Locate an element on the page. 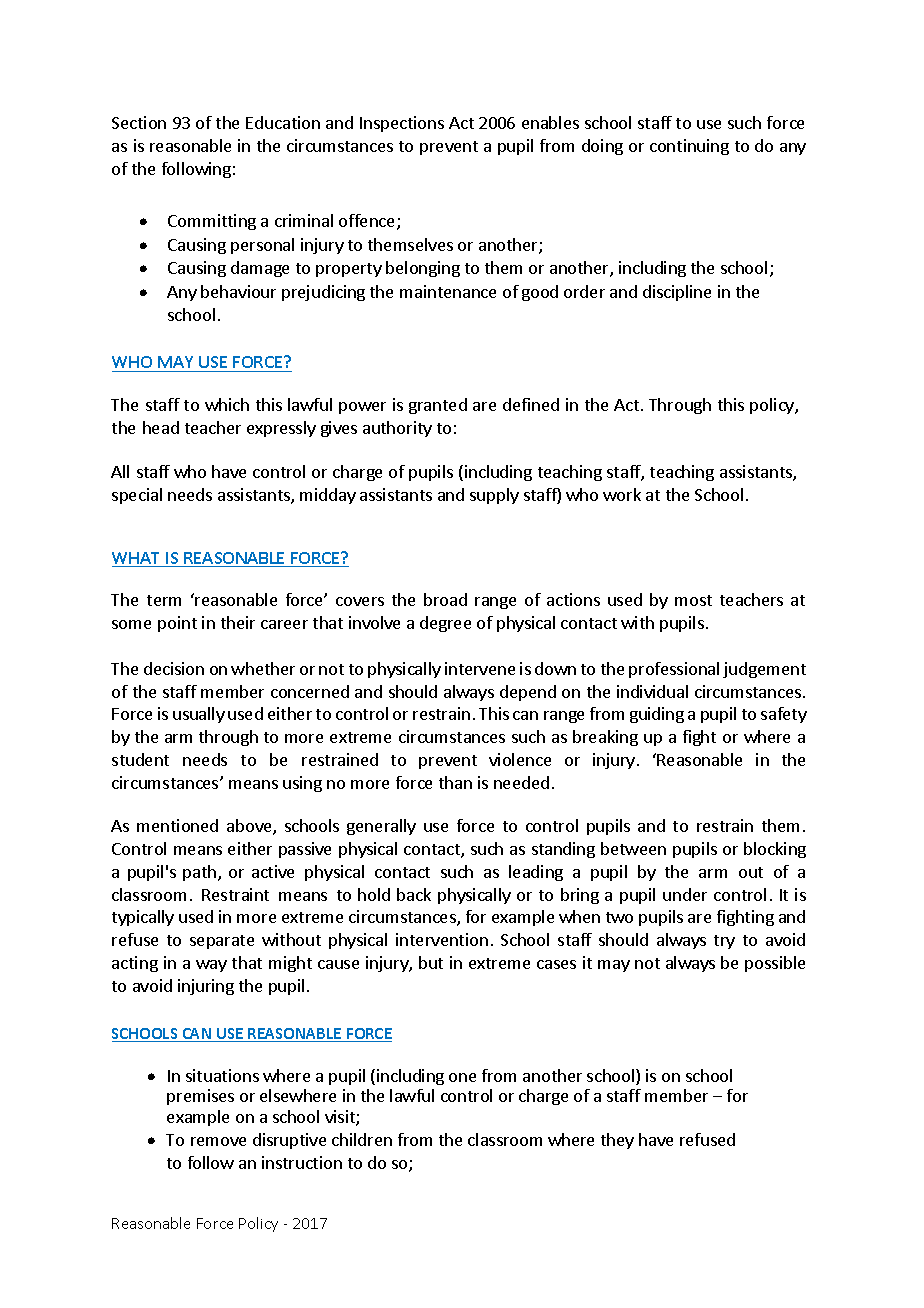  remove is located at coordinates (218, 1141).
